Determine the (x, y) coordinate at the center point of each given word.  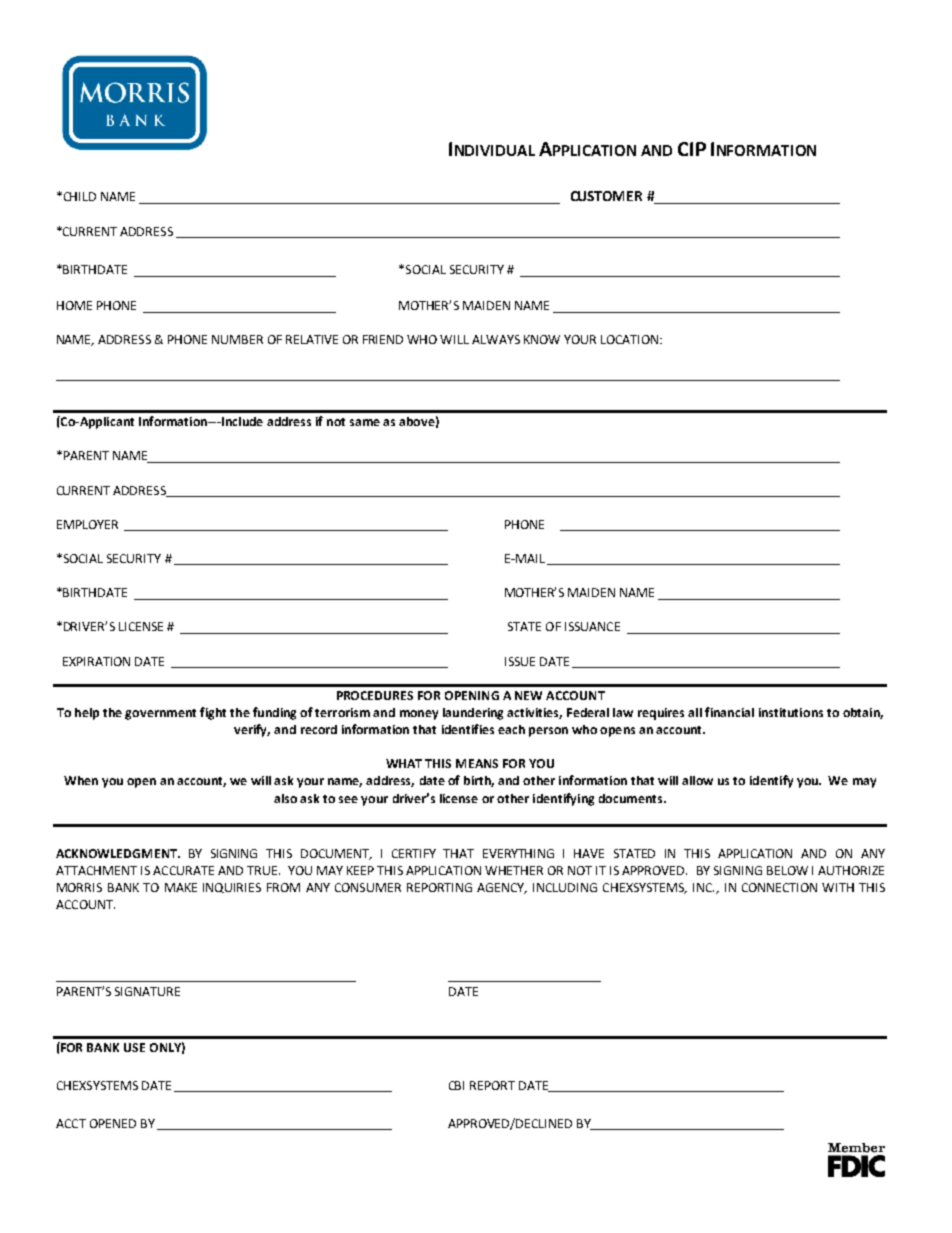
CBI (456, 1085)
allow (697, 780)
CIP (692, 149)
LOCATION (631, 339)
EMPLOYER (87, 524)
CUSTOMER (606, 196)
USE (134, 1047)
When (81, 780)
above (417, 421)
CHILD (78, 196)
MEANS (477, 763)
